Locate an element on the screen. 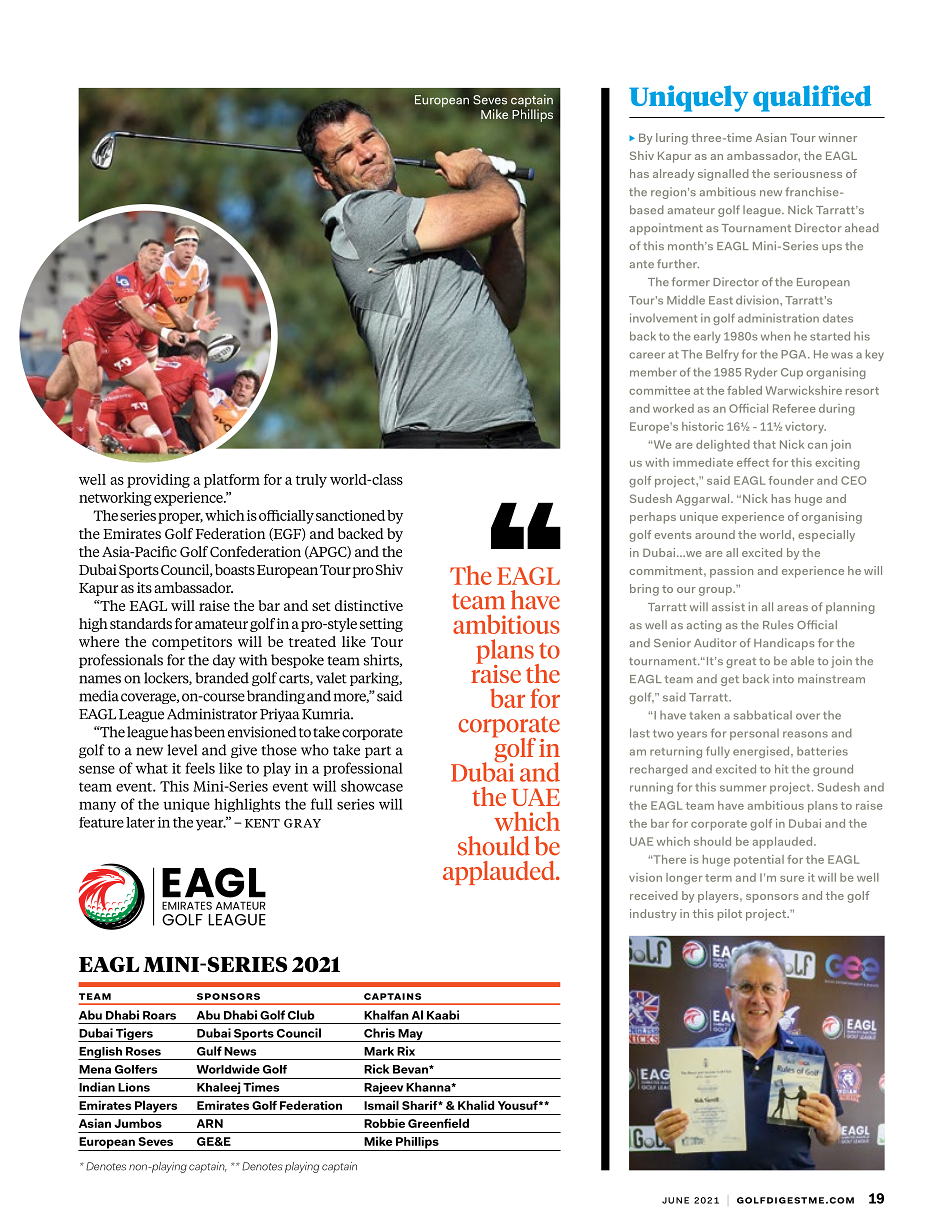 The width and height of the screenshot is (952, 1232). qualified is located at coordinates (812, 98).
